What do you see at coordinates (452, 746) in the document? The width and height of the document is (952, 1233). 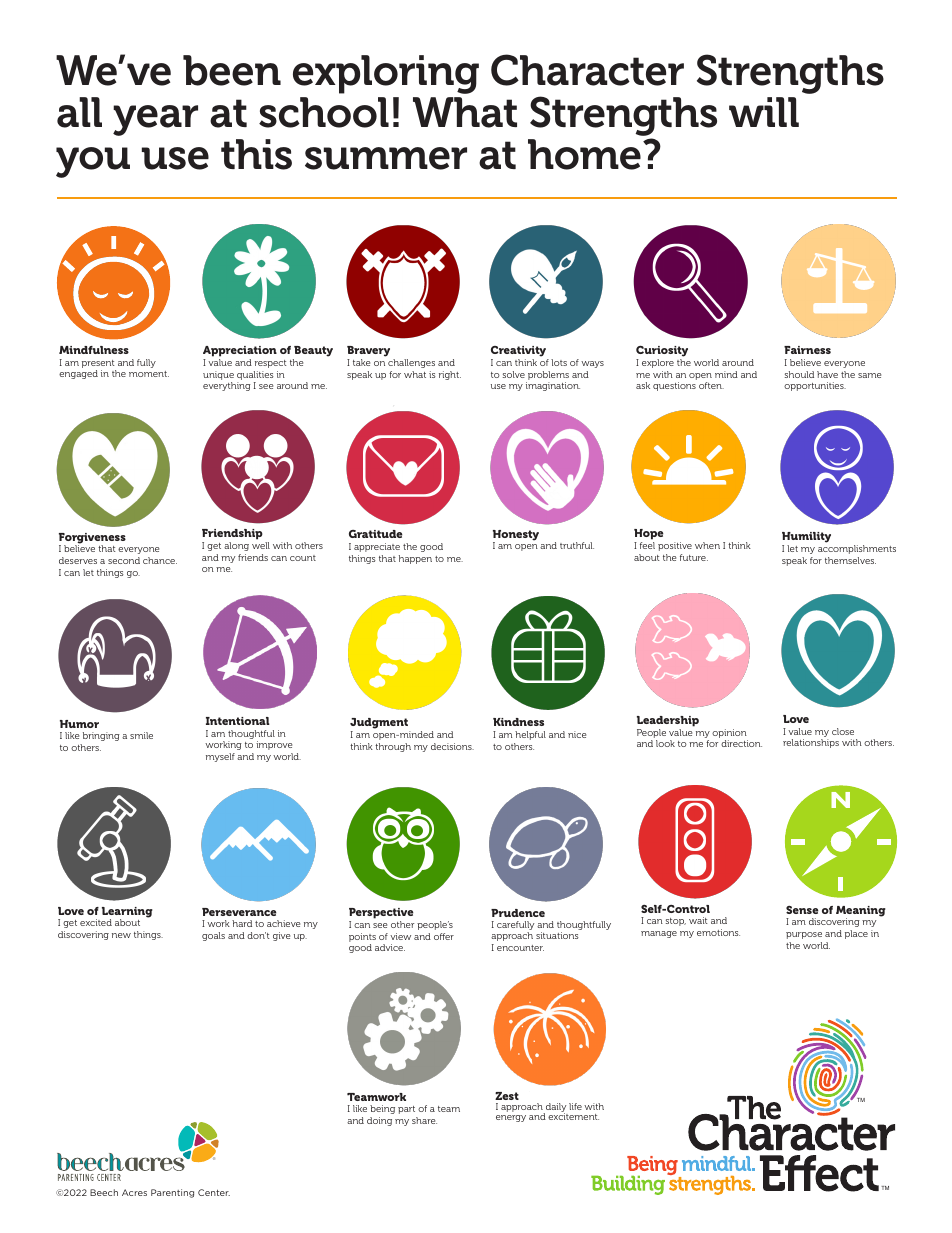 I see `decisions` at bounding box center [452, 746].
